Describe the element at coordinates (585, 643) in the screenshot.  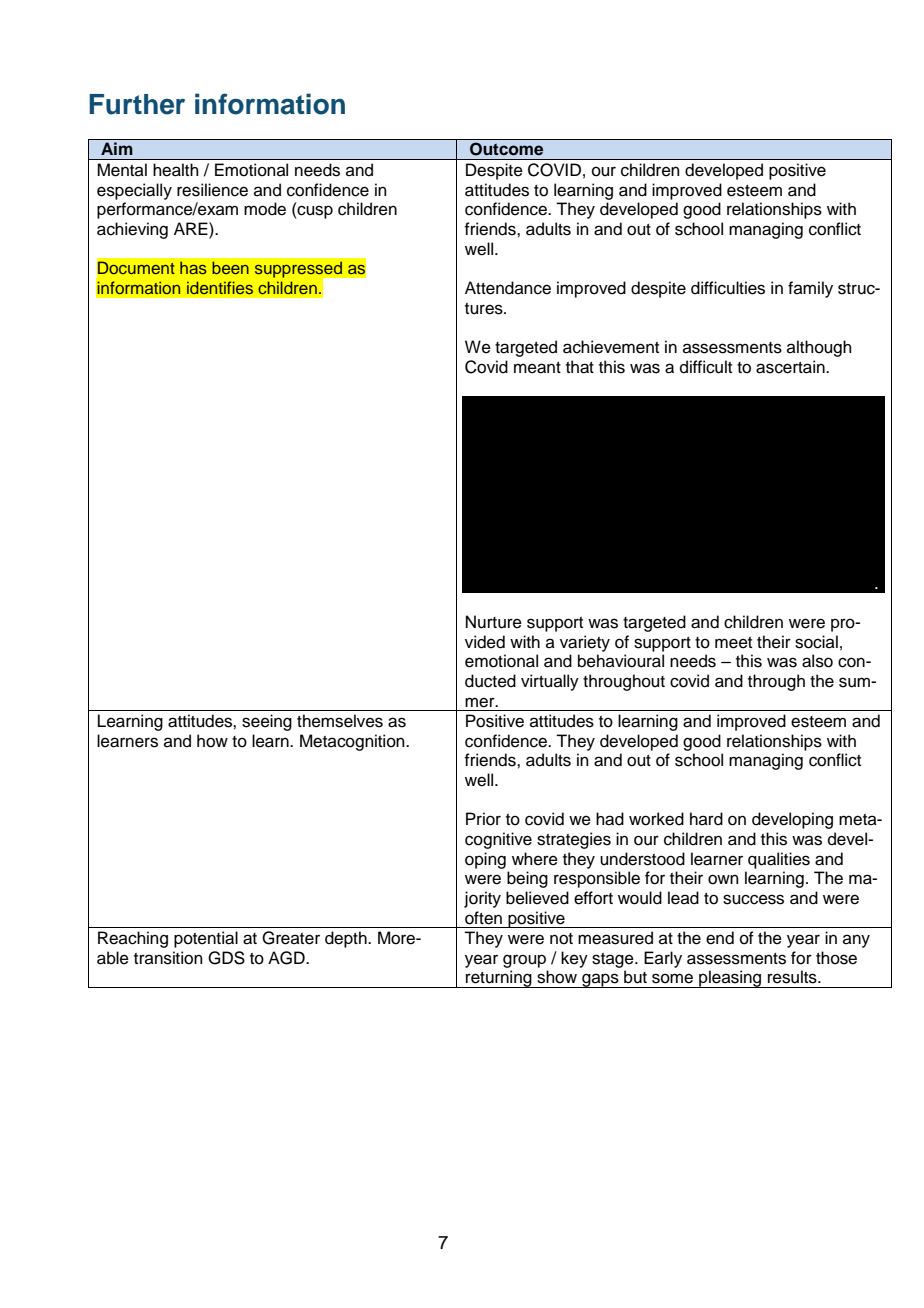
I see `variety` at that location.
